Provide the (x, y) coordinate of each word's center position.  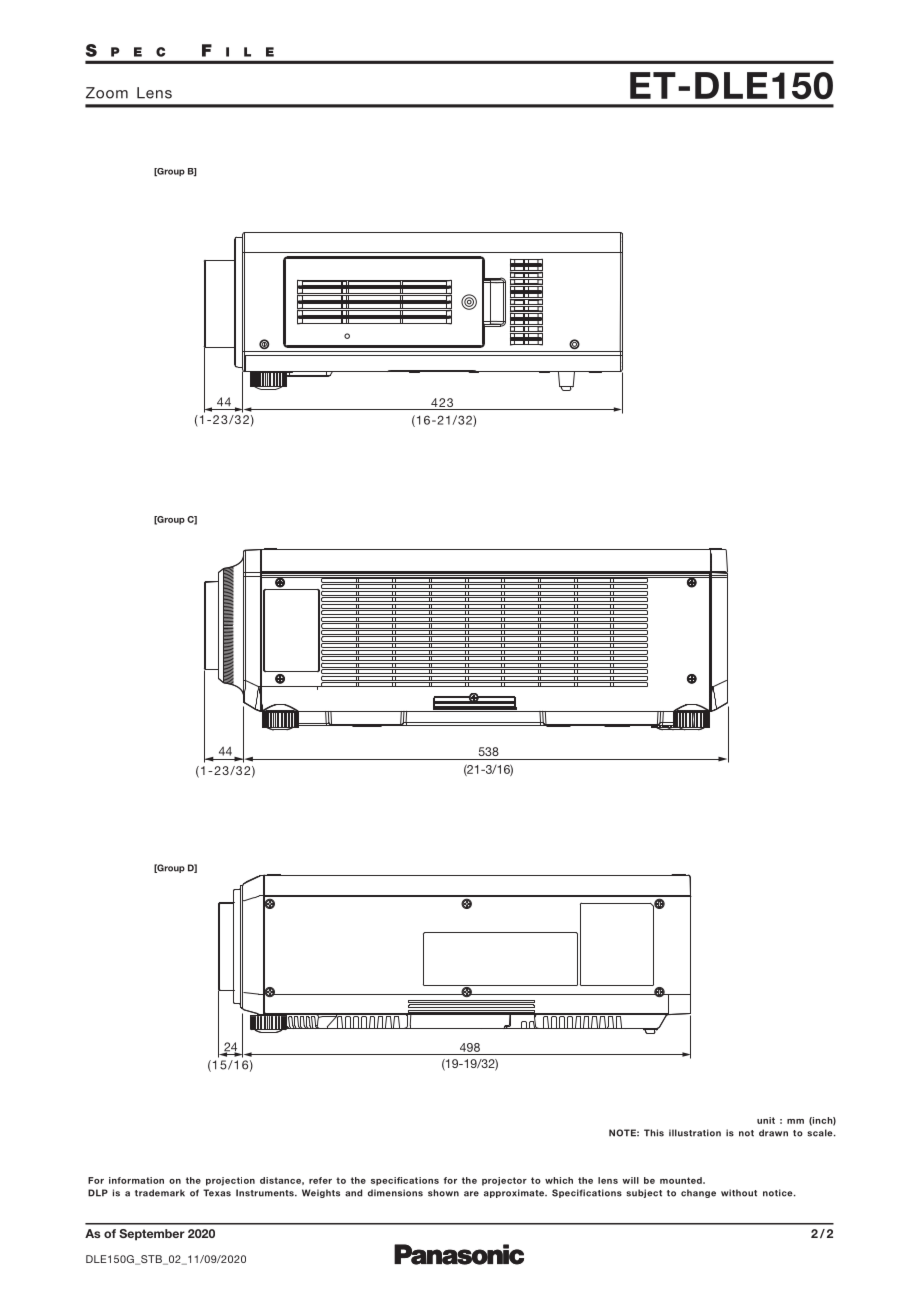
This (654, 1133)
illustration (695, 1133)
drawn (773, 1133)
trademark (160, 1193)
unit (766, 1120)
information (136, 1180)
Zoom (107, 93)
